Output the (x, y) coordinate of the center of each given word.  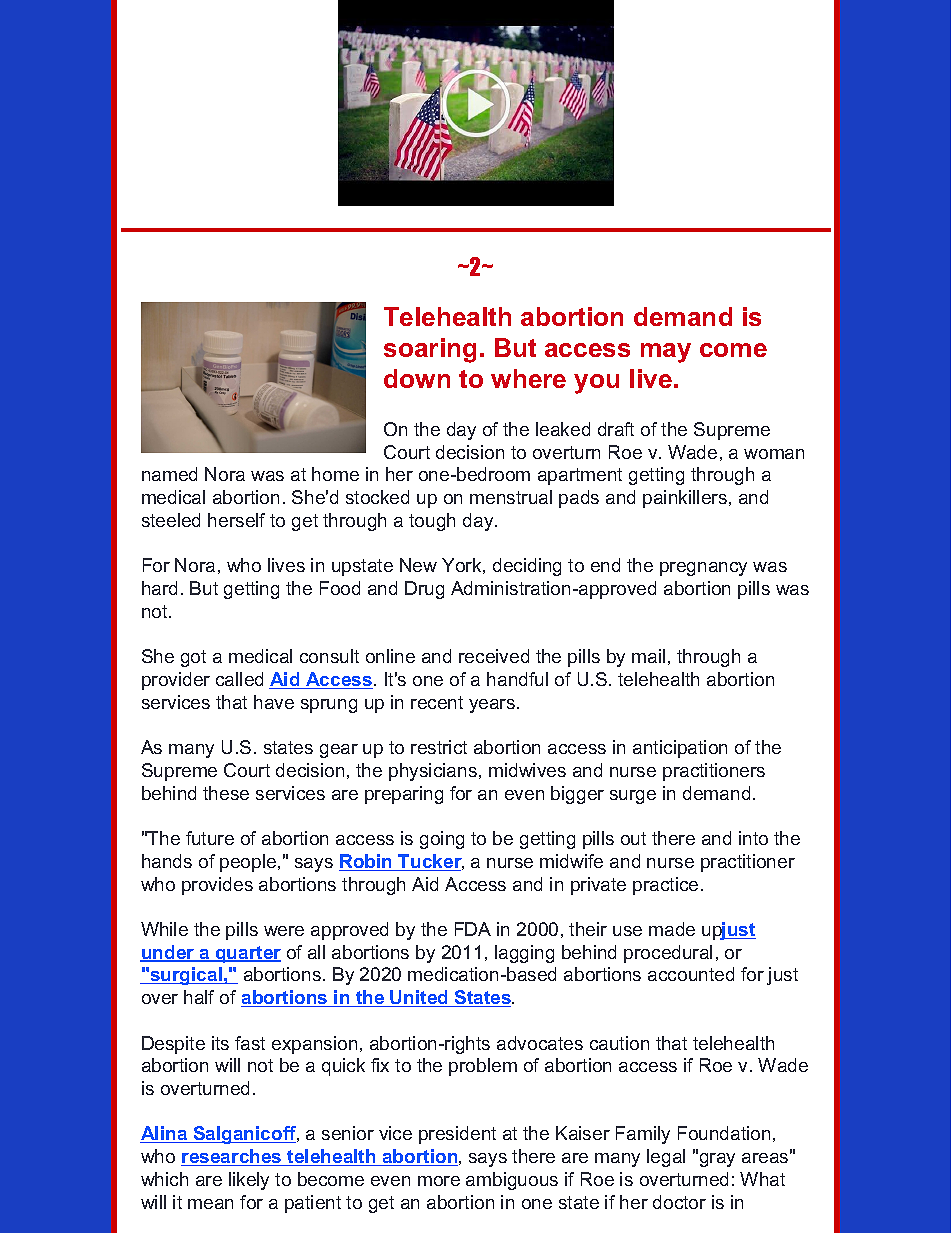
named (169, 474)
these (226, 793)
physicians (433, 772)
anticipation (680, 749)
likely (249, 1181)
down (417, 378)
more (439, 1181)
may (666, 353)
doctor (679, 1202)
